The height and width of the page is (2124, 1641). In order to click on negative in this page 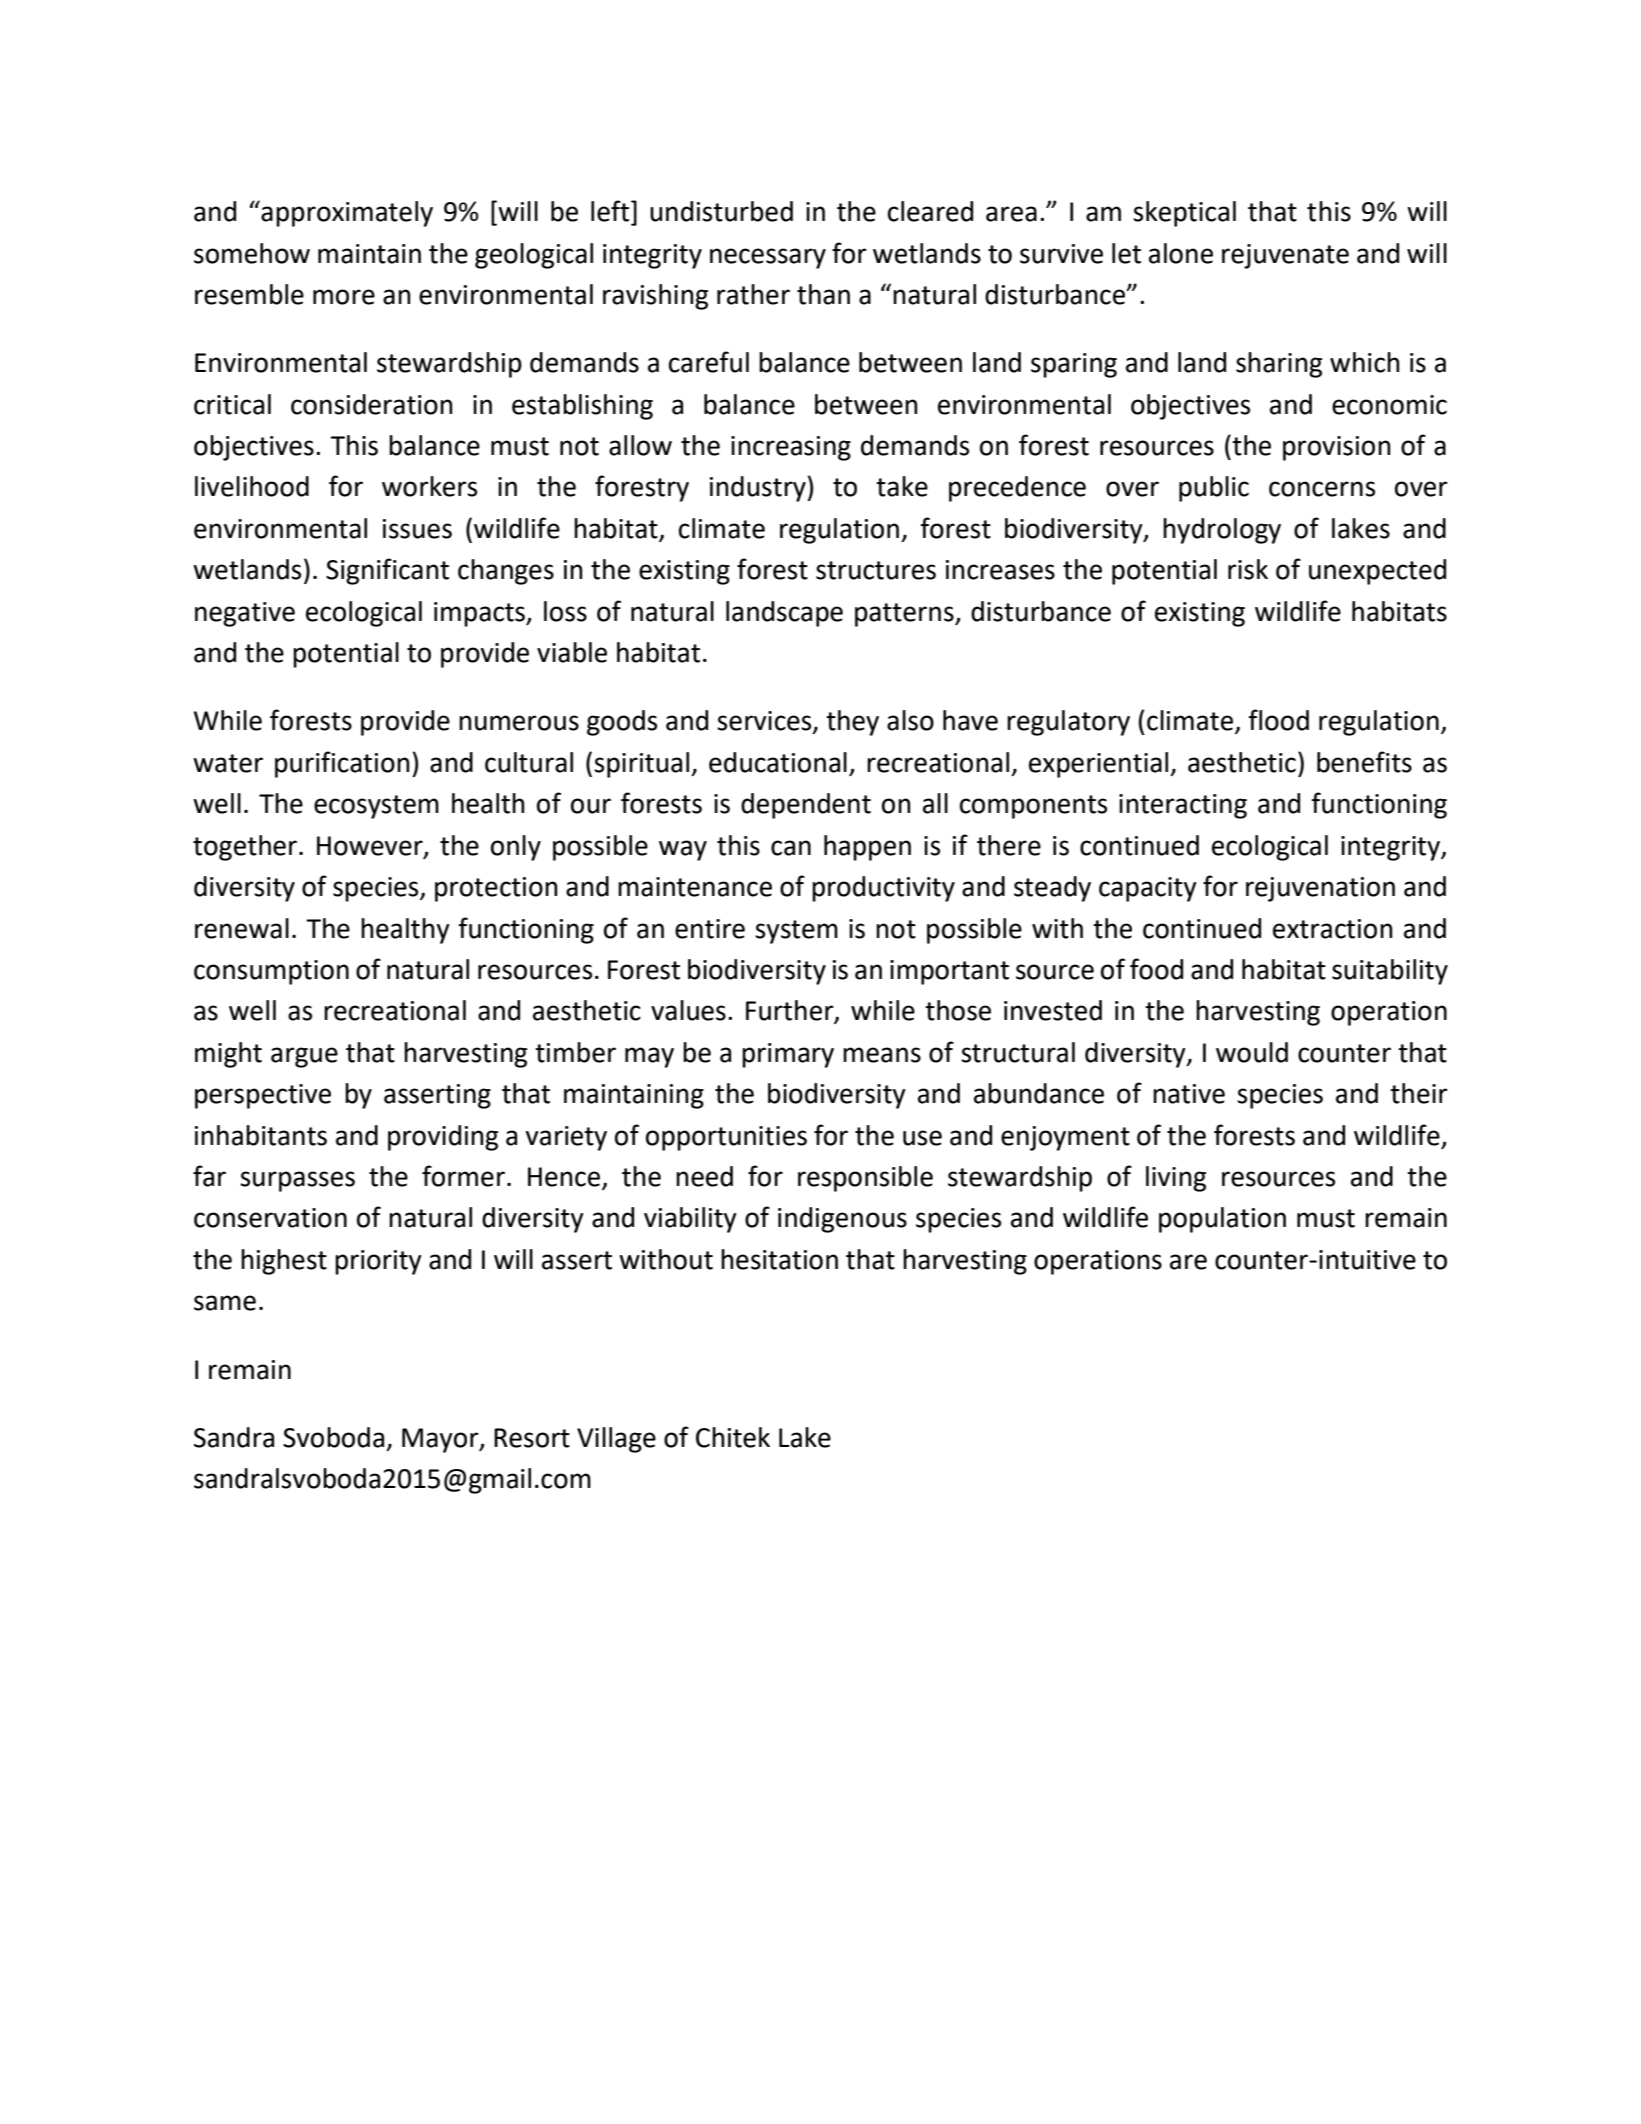, I will do `click(245, 614)`.
